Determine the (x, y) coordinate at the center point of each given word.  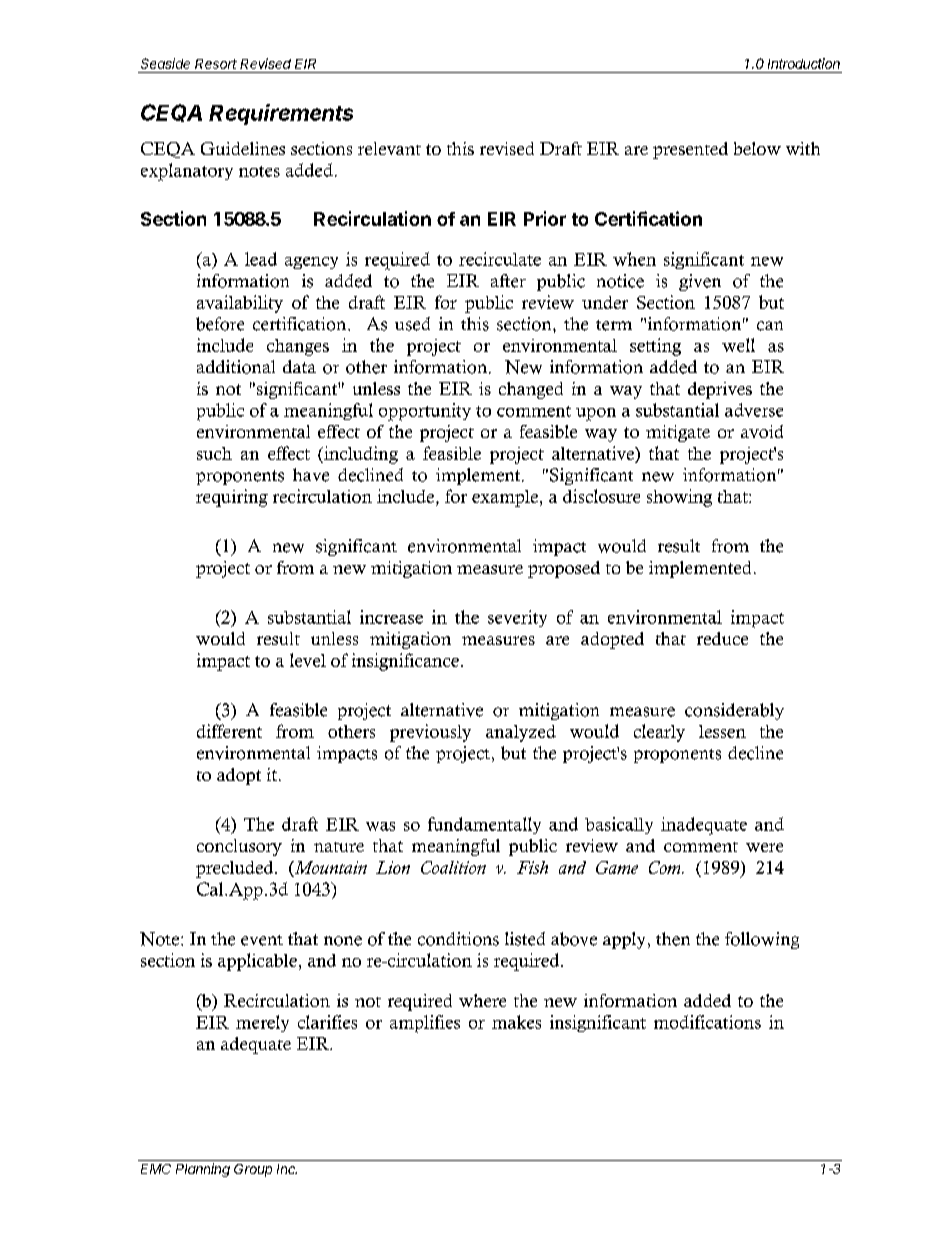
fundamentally (484, 825)
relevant (389, 148)
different (229, 731)
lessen (722, 731)
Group (253, 1170)
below (757, 148)
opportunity (425, 412)
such (214, 453)
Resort (216, 64)
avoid (762, 431)
